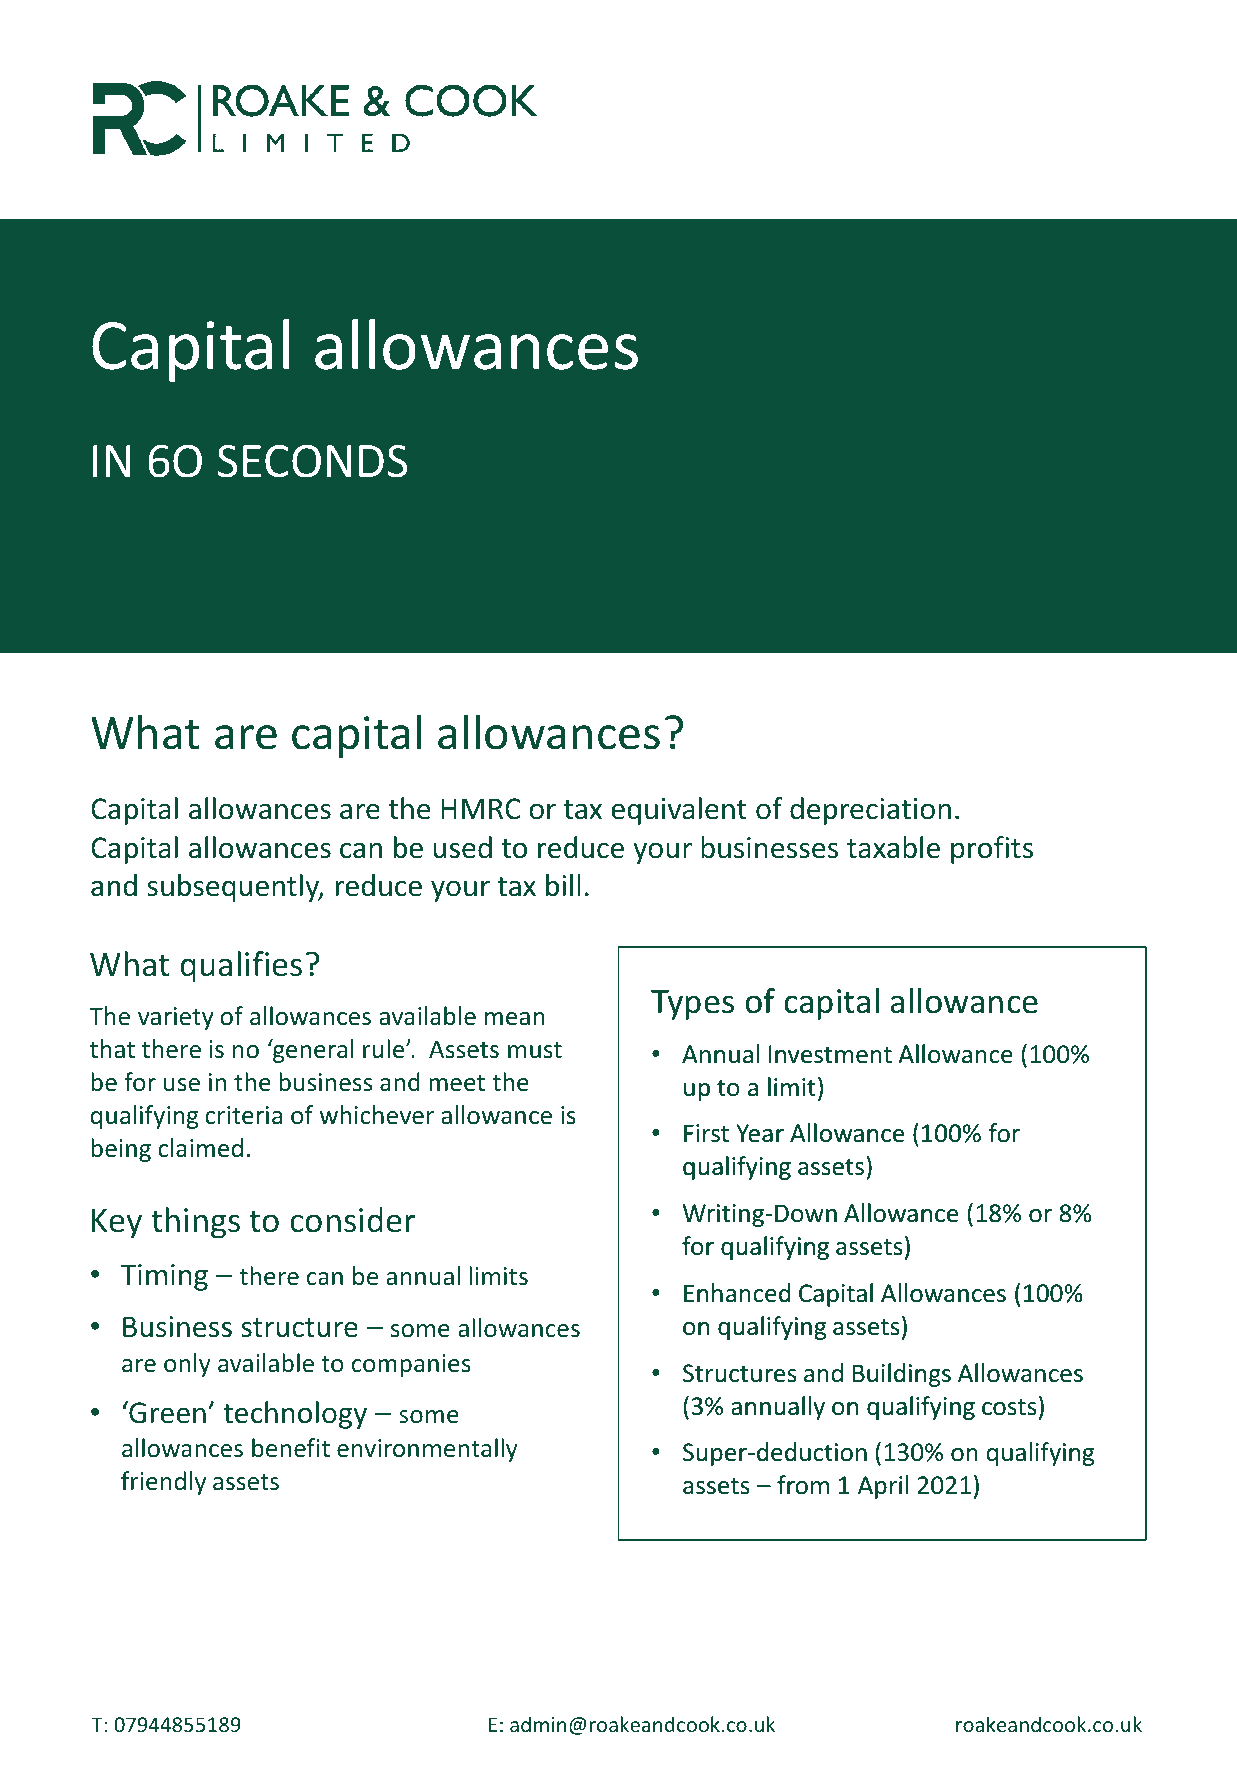 The image size is (1237, 1787). What do you see at coordinates (830, 1054) in the screenshot?
I see `Investment` at bounding box center [830, 1054].
